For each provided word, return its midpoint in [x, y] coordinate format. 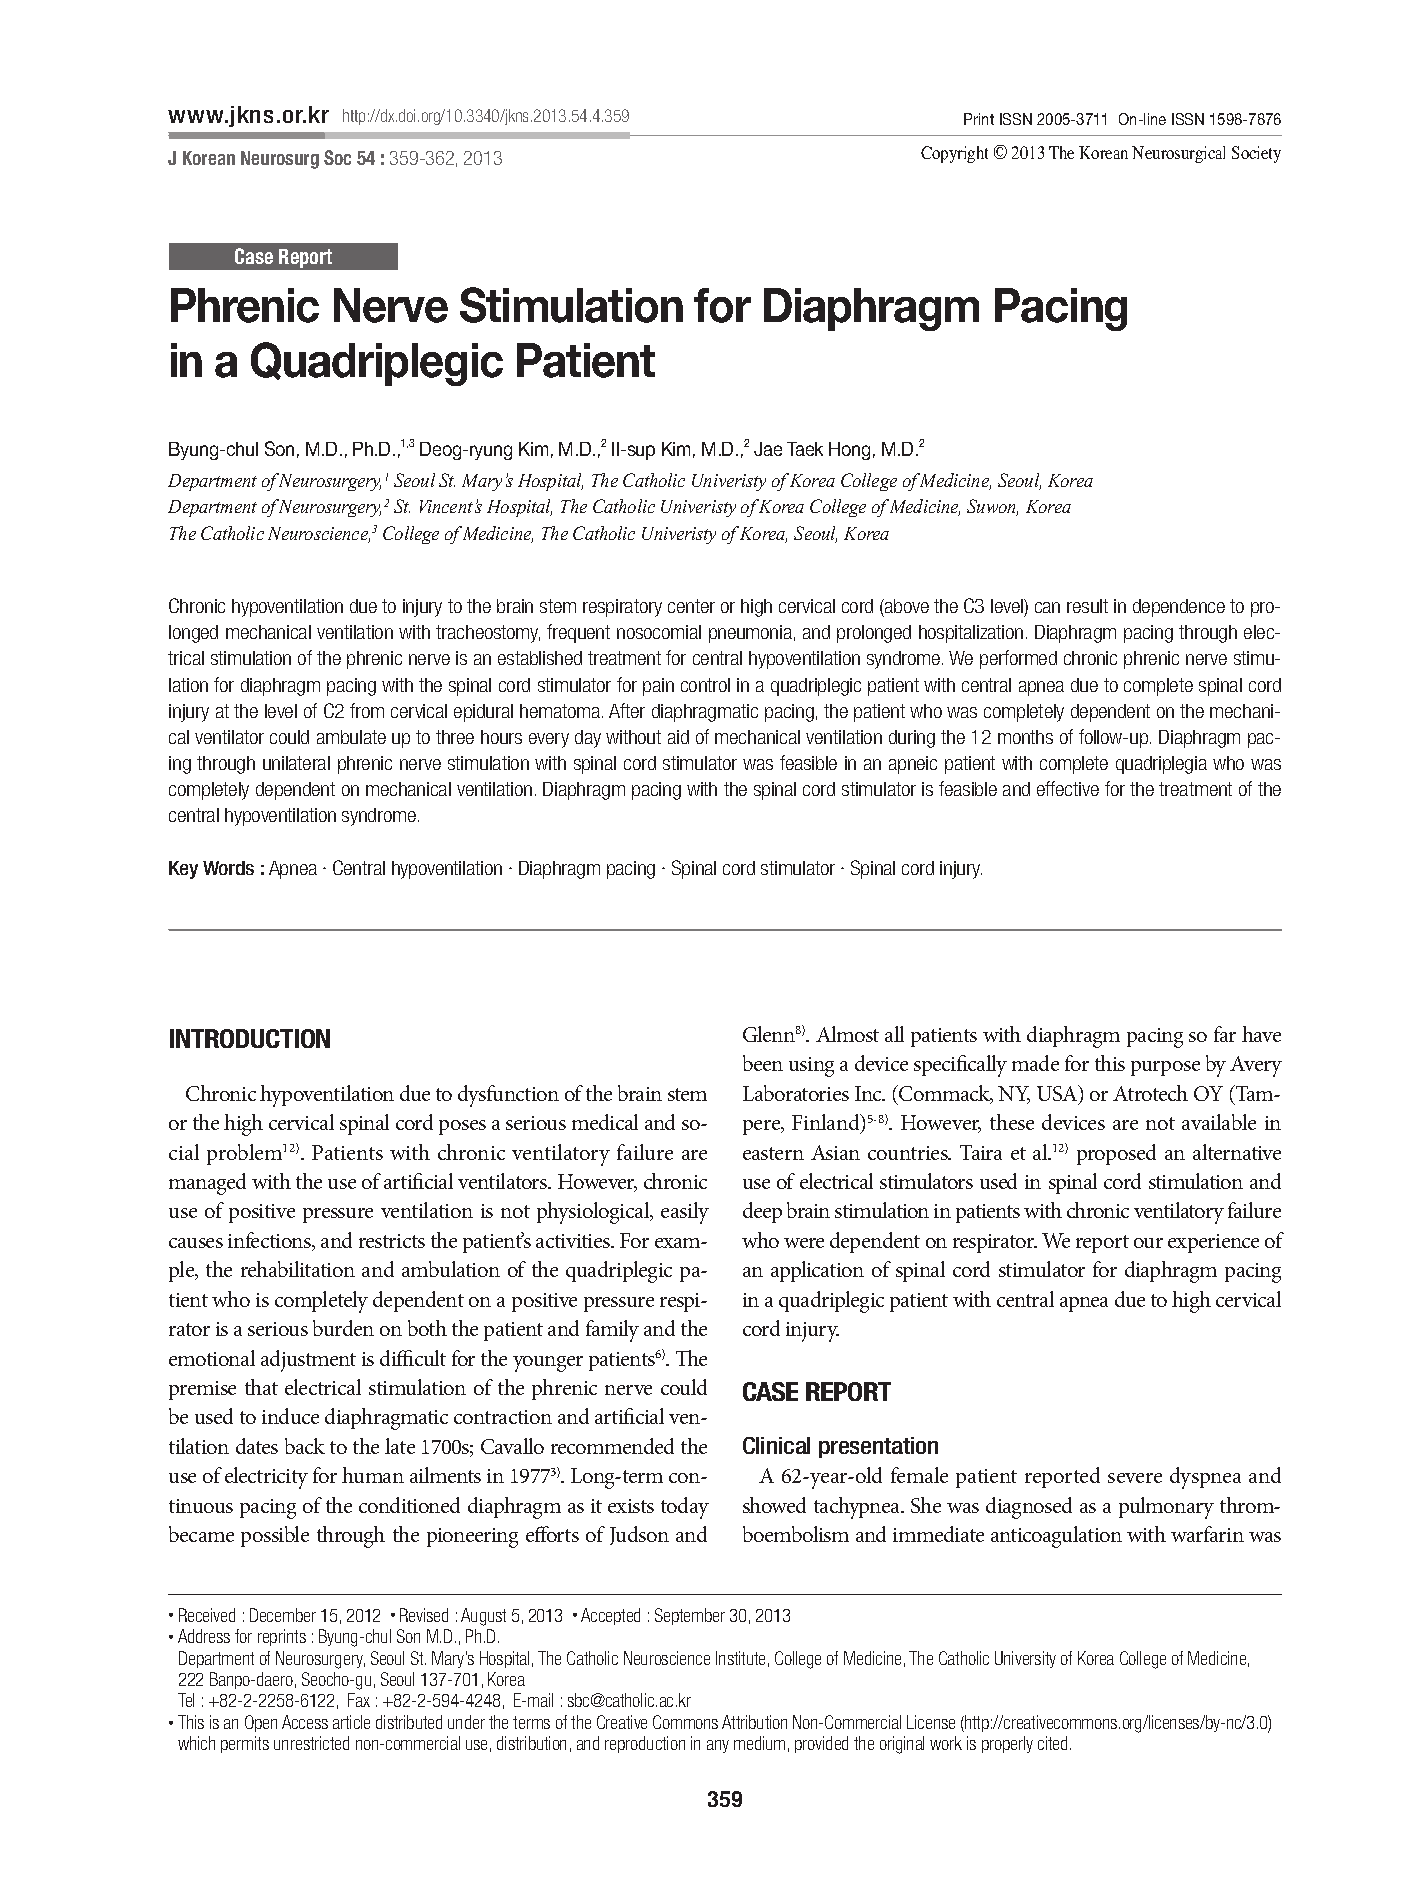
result [1087, 606]
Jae [768, 449]
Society [1256, 154]
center [691, 606]
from [367, 710]
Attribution [754, 1722]
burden [343, 1328]
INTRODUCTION [250, 1038]
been [763, 1063]
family [612, 1331]
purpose [1165, 1068]
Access [305, 1722]
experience [1213, 1243]
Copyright [954, 154]
